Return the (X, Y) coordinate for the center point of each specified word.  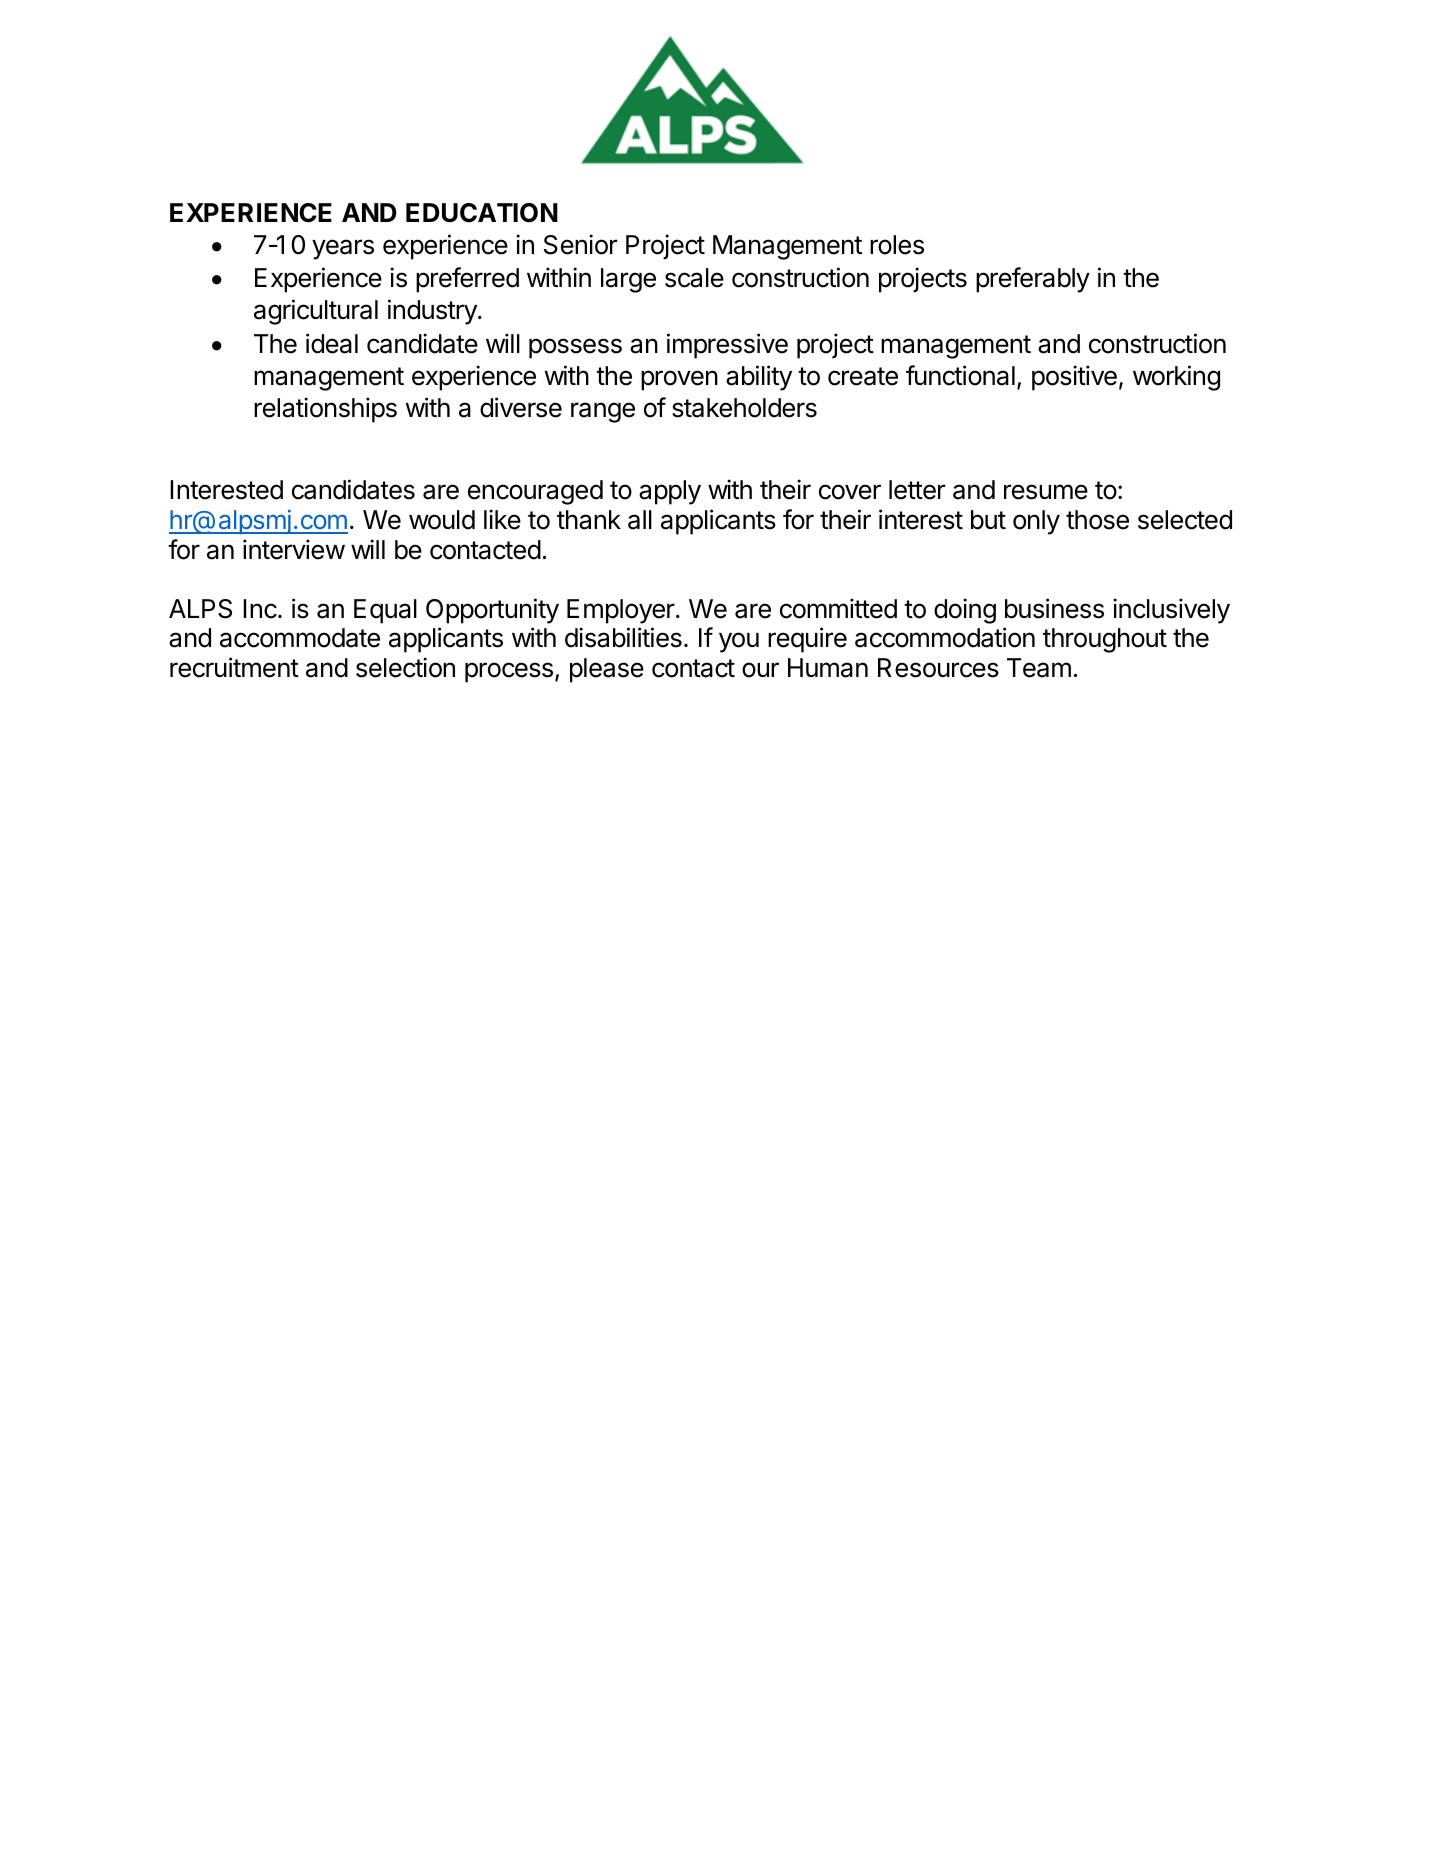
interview (294, 549)
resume (1046, 492)
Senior (580, 244)
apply (670, 492)
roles (897, 245)
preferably (1033, 280)
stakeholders (744, 408)
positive (1074, 378)
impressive (727, 346)
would (442, 520)
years (343, 249)
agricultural (316, 312)
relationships (325, 410)
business (1054, 608)
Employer (622, 611)
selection (405, 667)
